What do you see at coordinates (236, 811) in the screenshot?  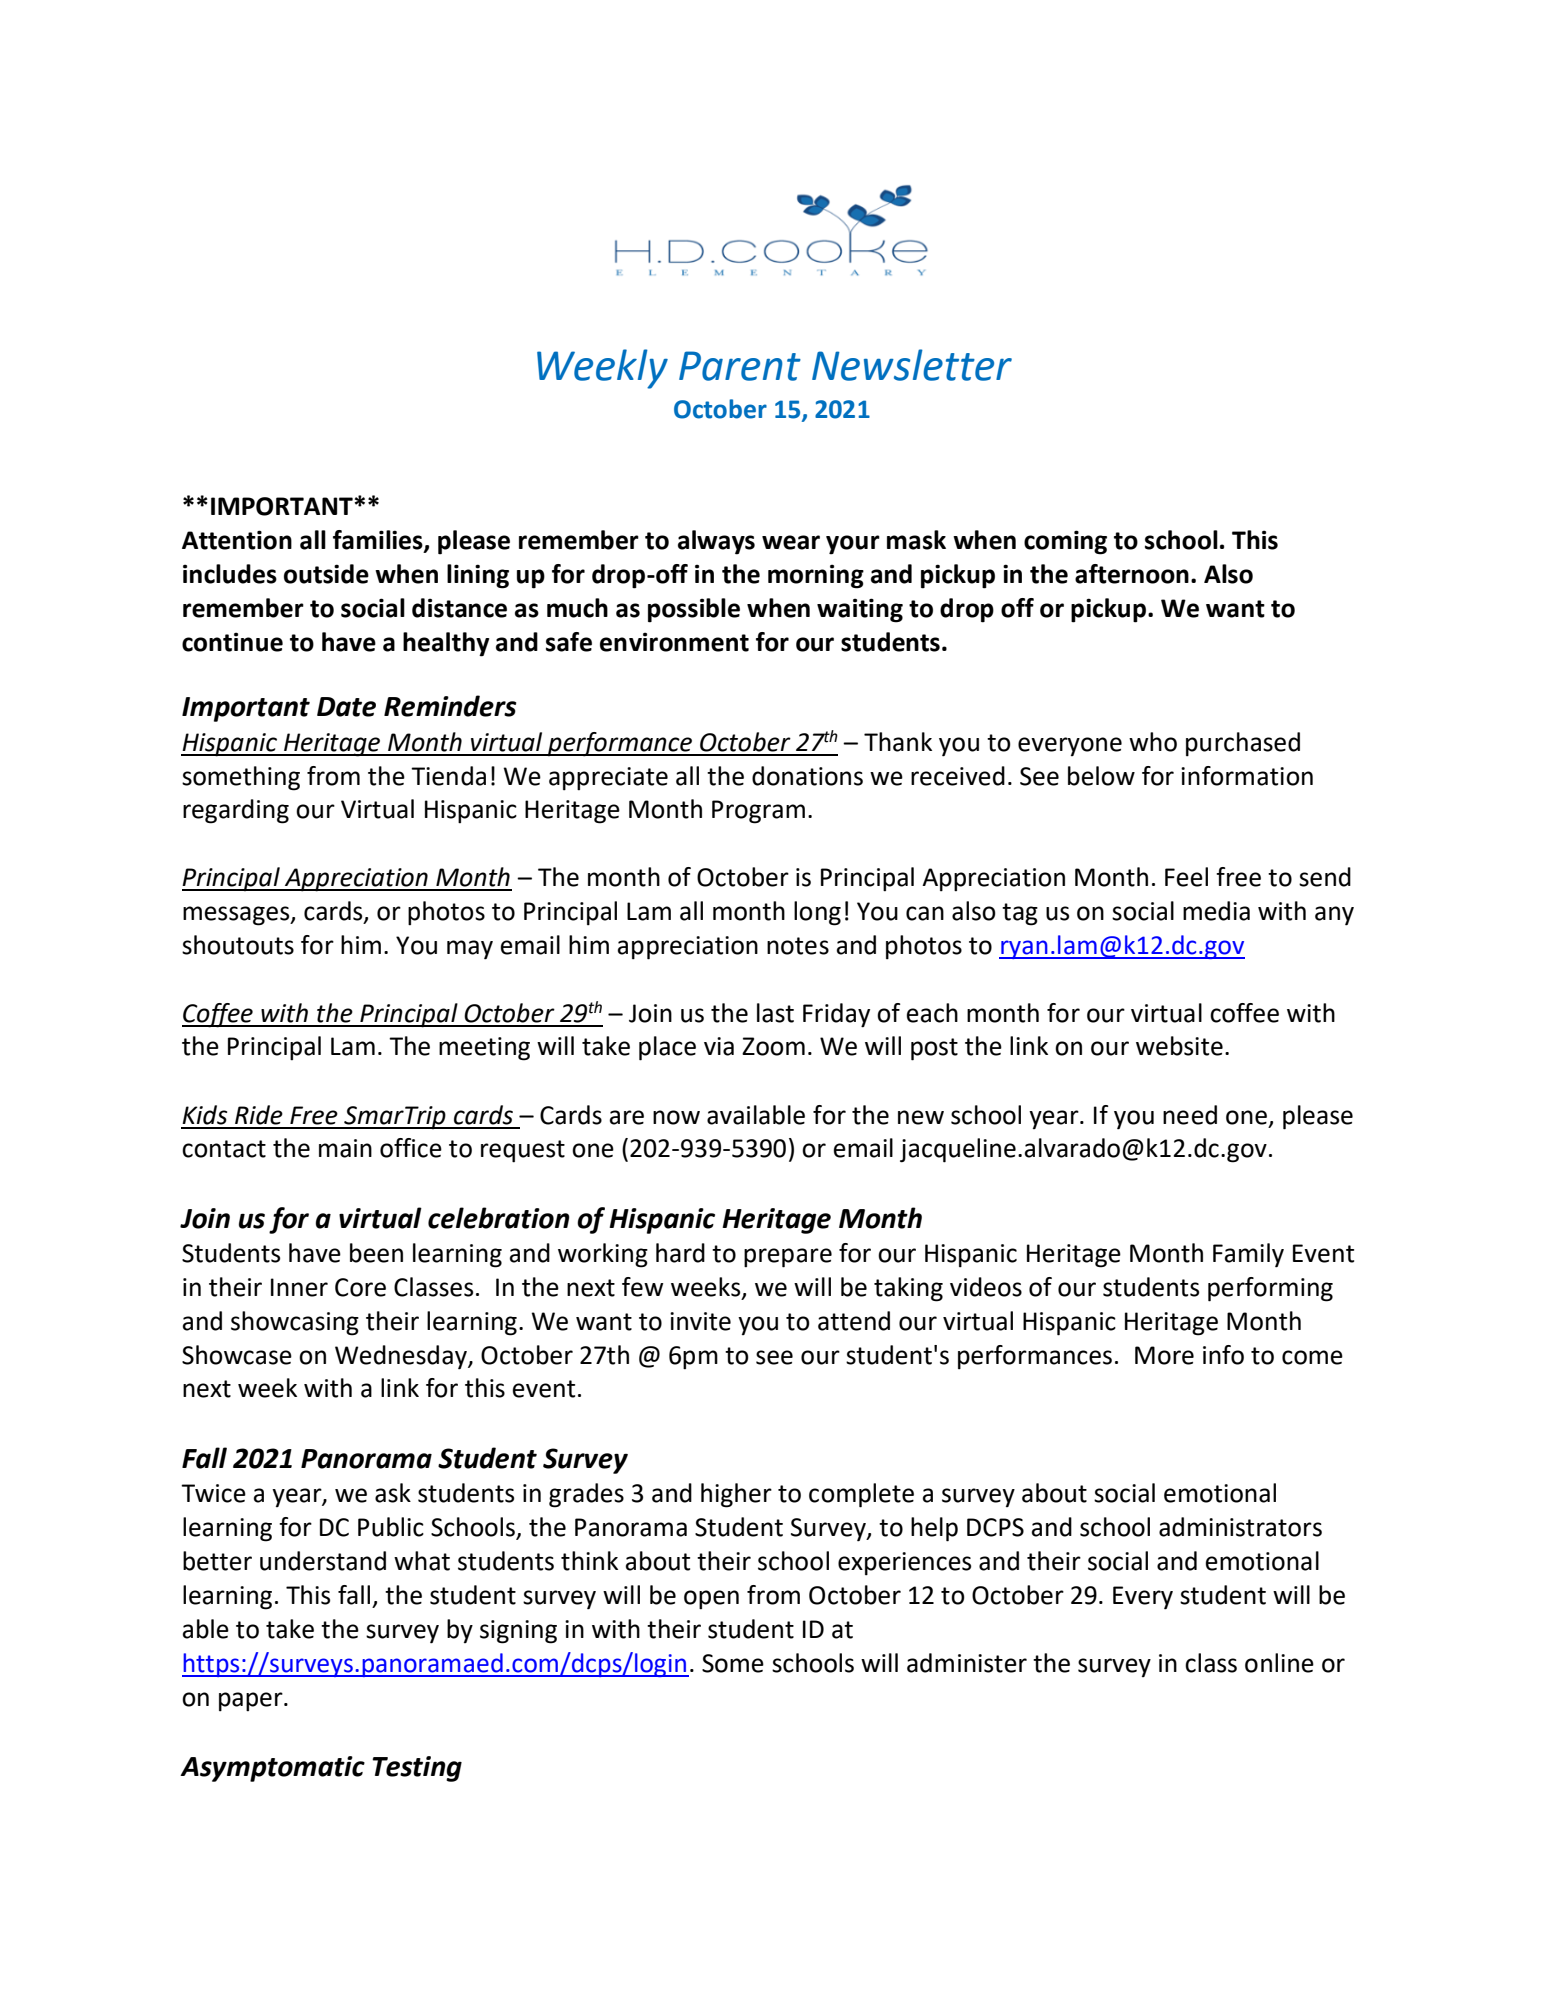 I see `regarding` at bounding box center [236, 811].
